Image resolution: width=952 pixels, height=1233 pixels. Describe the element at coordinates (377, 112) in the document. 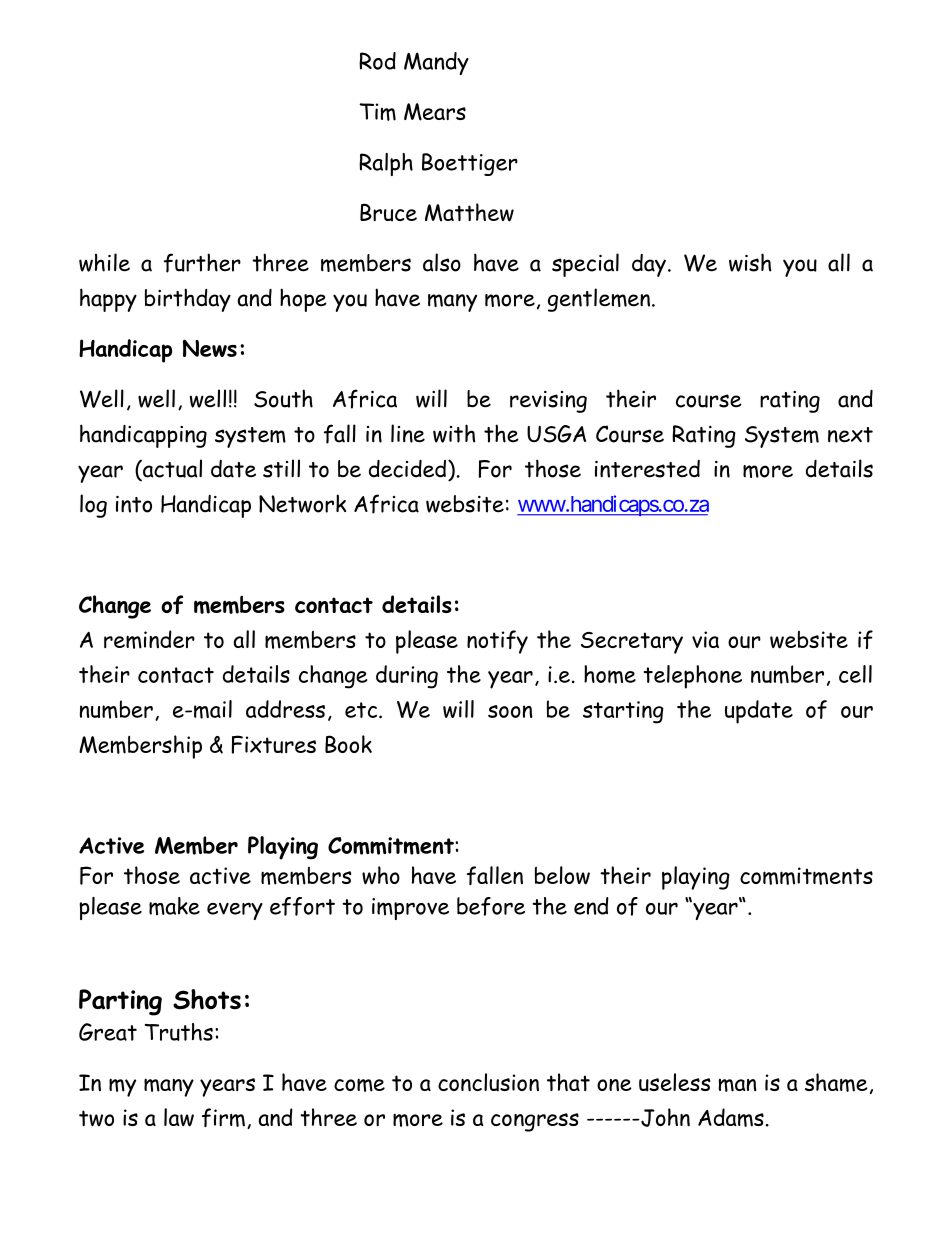

I see `Tim` at that location.
